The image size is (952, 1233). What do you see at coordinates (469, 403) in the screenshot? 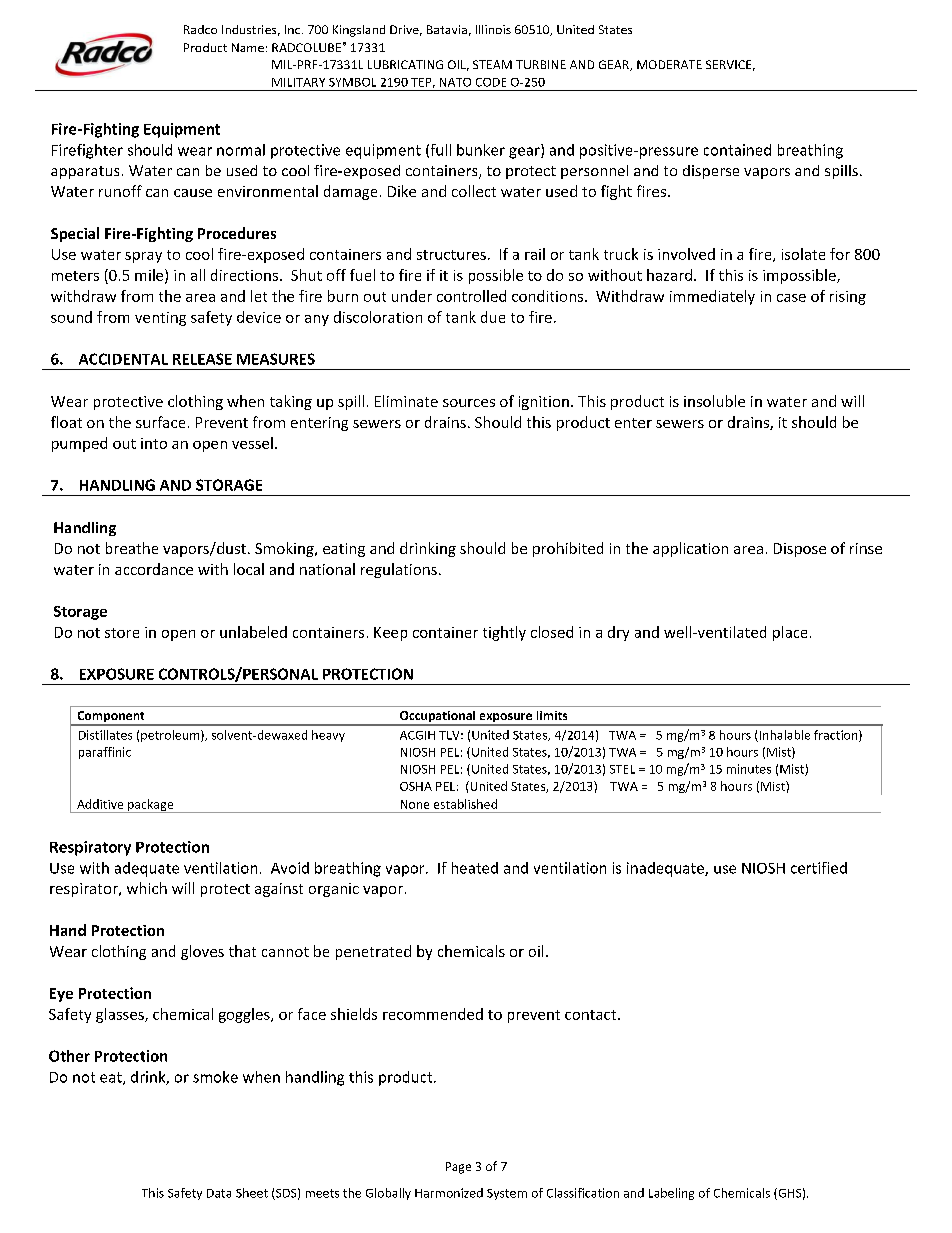
I see `sources` at bounding box center [469, 403].
